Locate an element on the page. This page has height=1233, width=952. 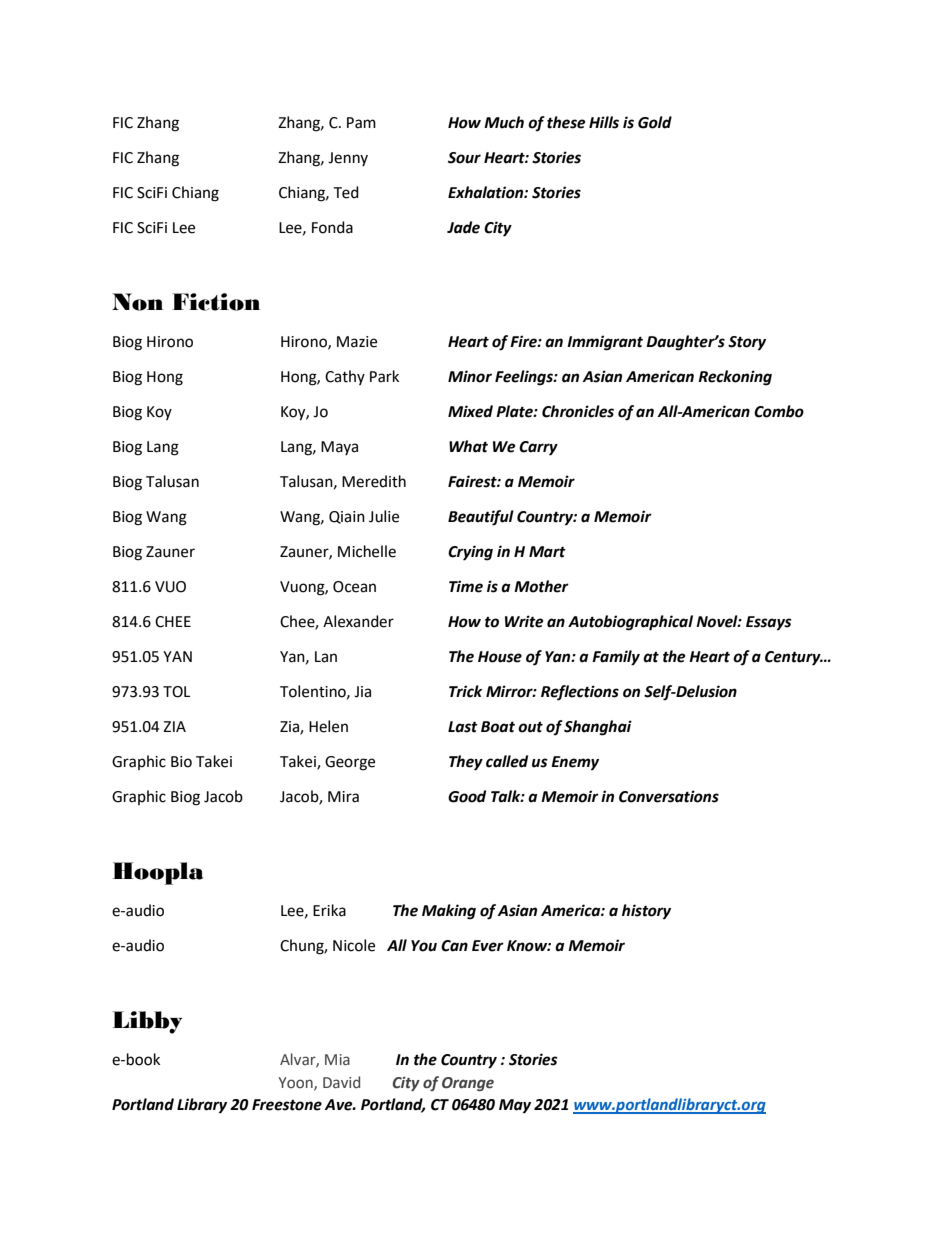
Mia is located at coordinates (337, 1059).
